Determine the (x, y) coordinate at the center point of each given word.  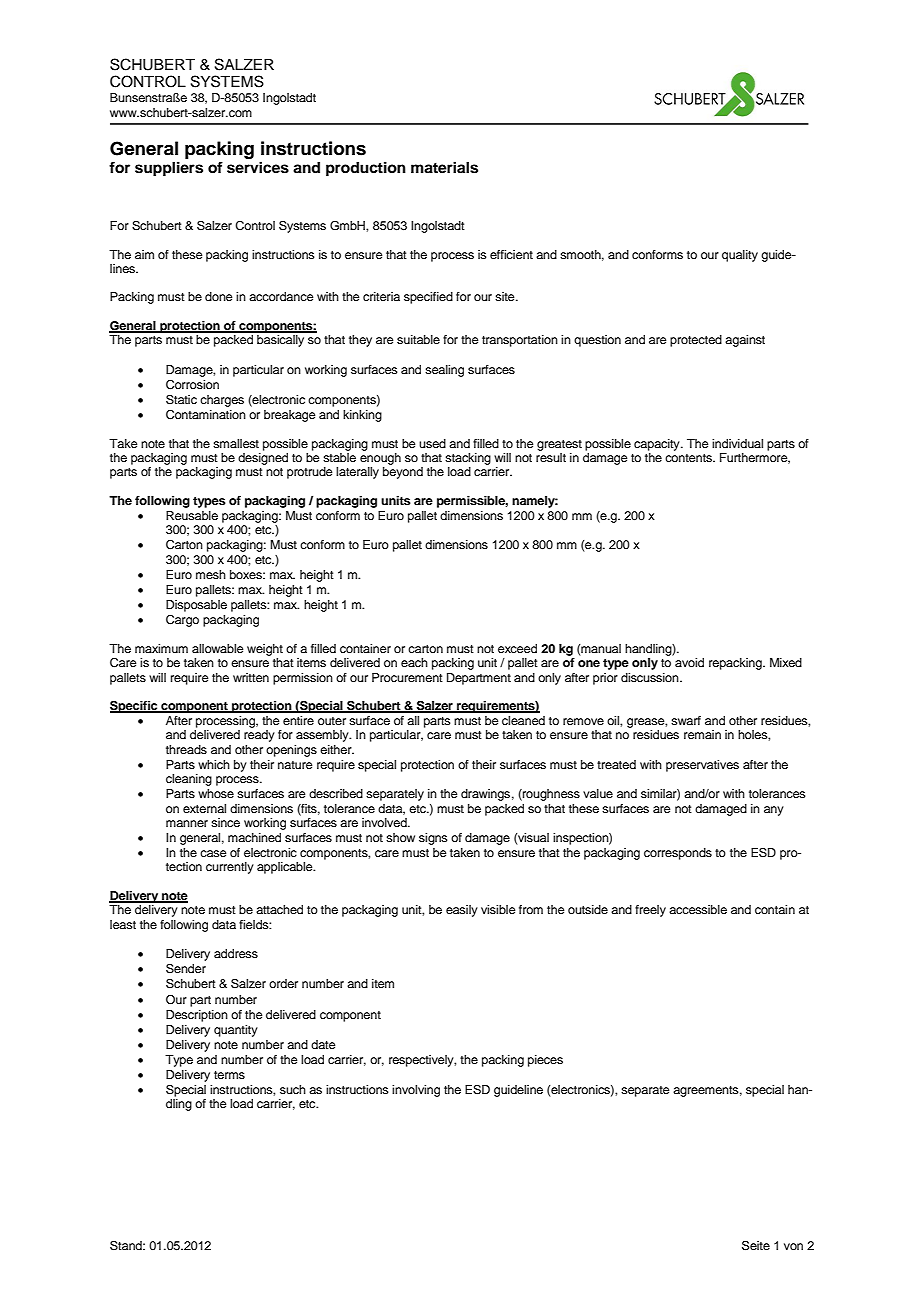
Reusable (192, 515)
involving (416, 1091)
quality (740, 256)
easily (462, 911)
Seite (756, 1246)
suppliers (169, 169)
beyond (403, 473)
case (213, 853)
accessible (698, 909)
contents (690, 458)
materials (444, 167)
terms (229, 1075)
